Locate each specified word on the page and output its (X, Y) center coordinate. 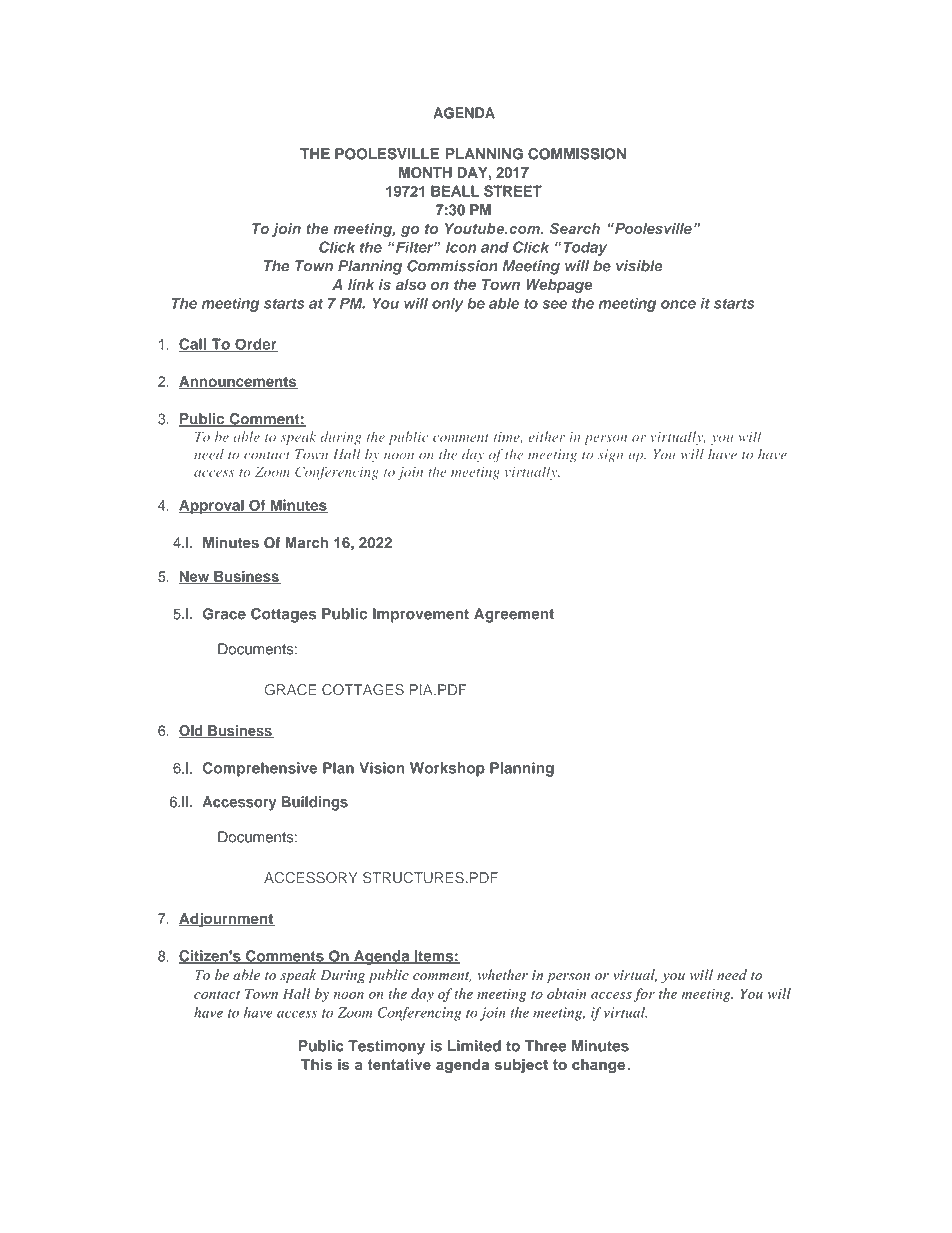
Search (575, 228)
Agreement (514, 615)
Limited (474, 1046)
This (316, 1064)
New (195, 578)
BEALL (455, 191)
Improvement (421, 615)
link (361, 284)
